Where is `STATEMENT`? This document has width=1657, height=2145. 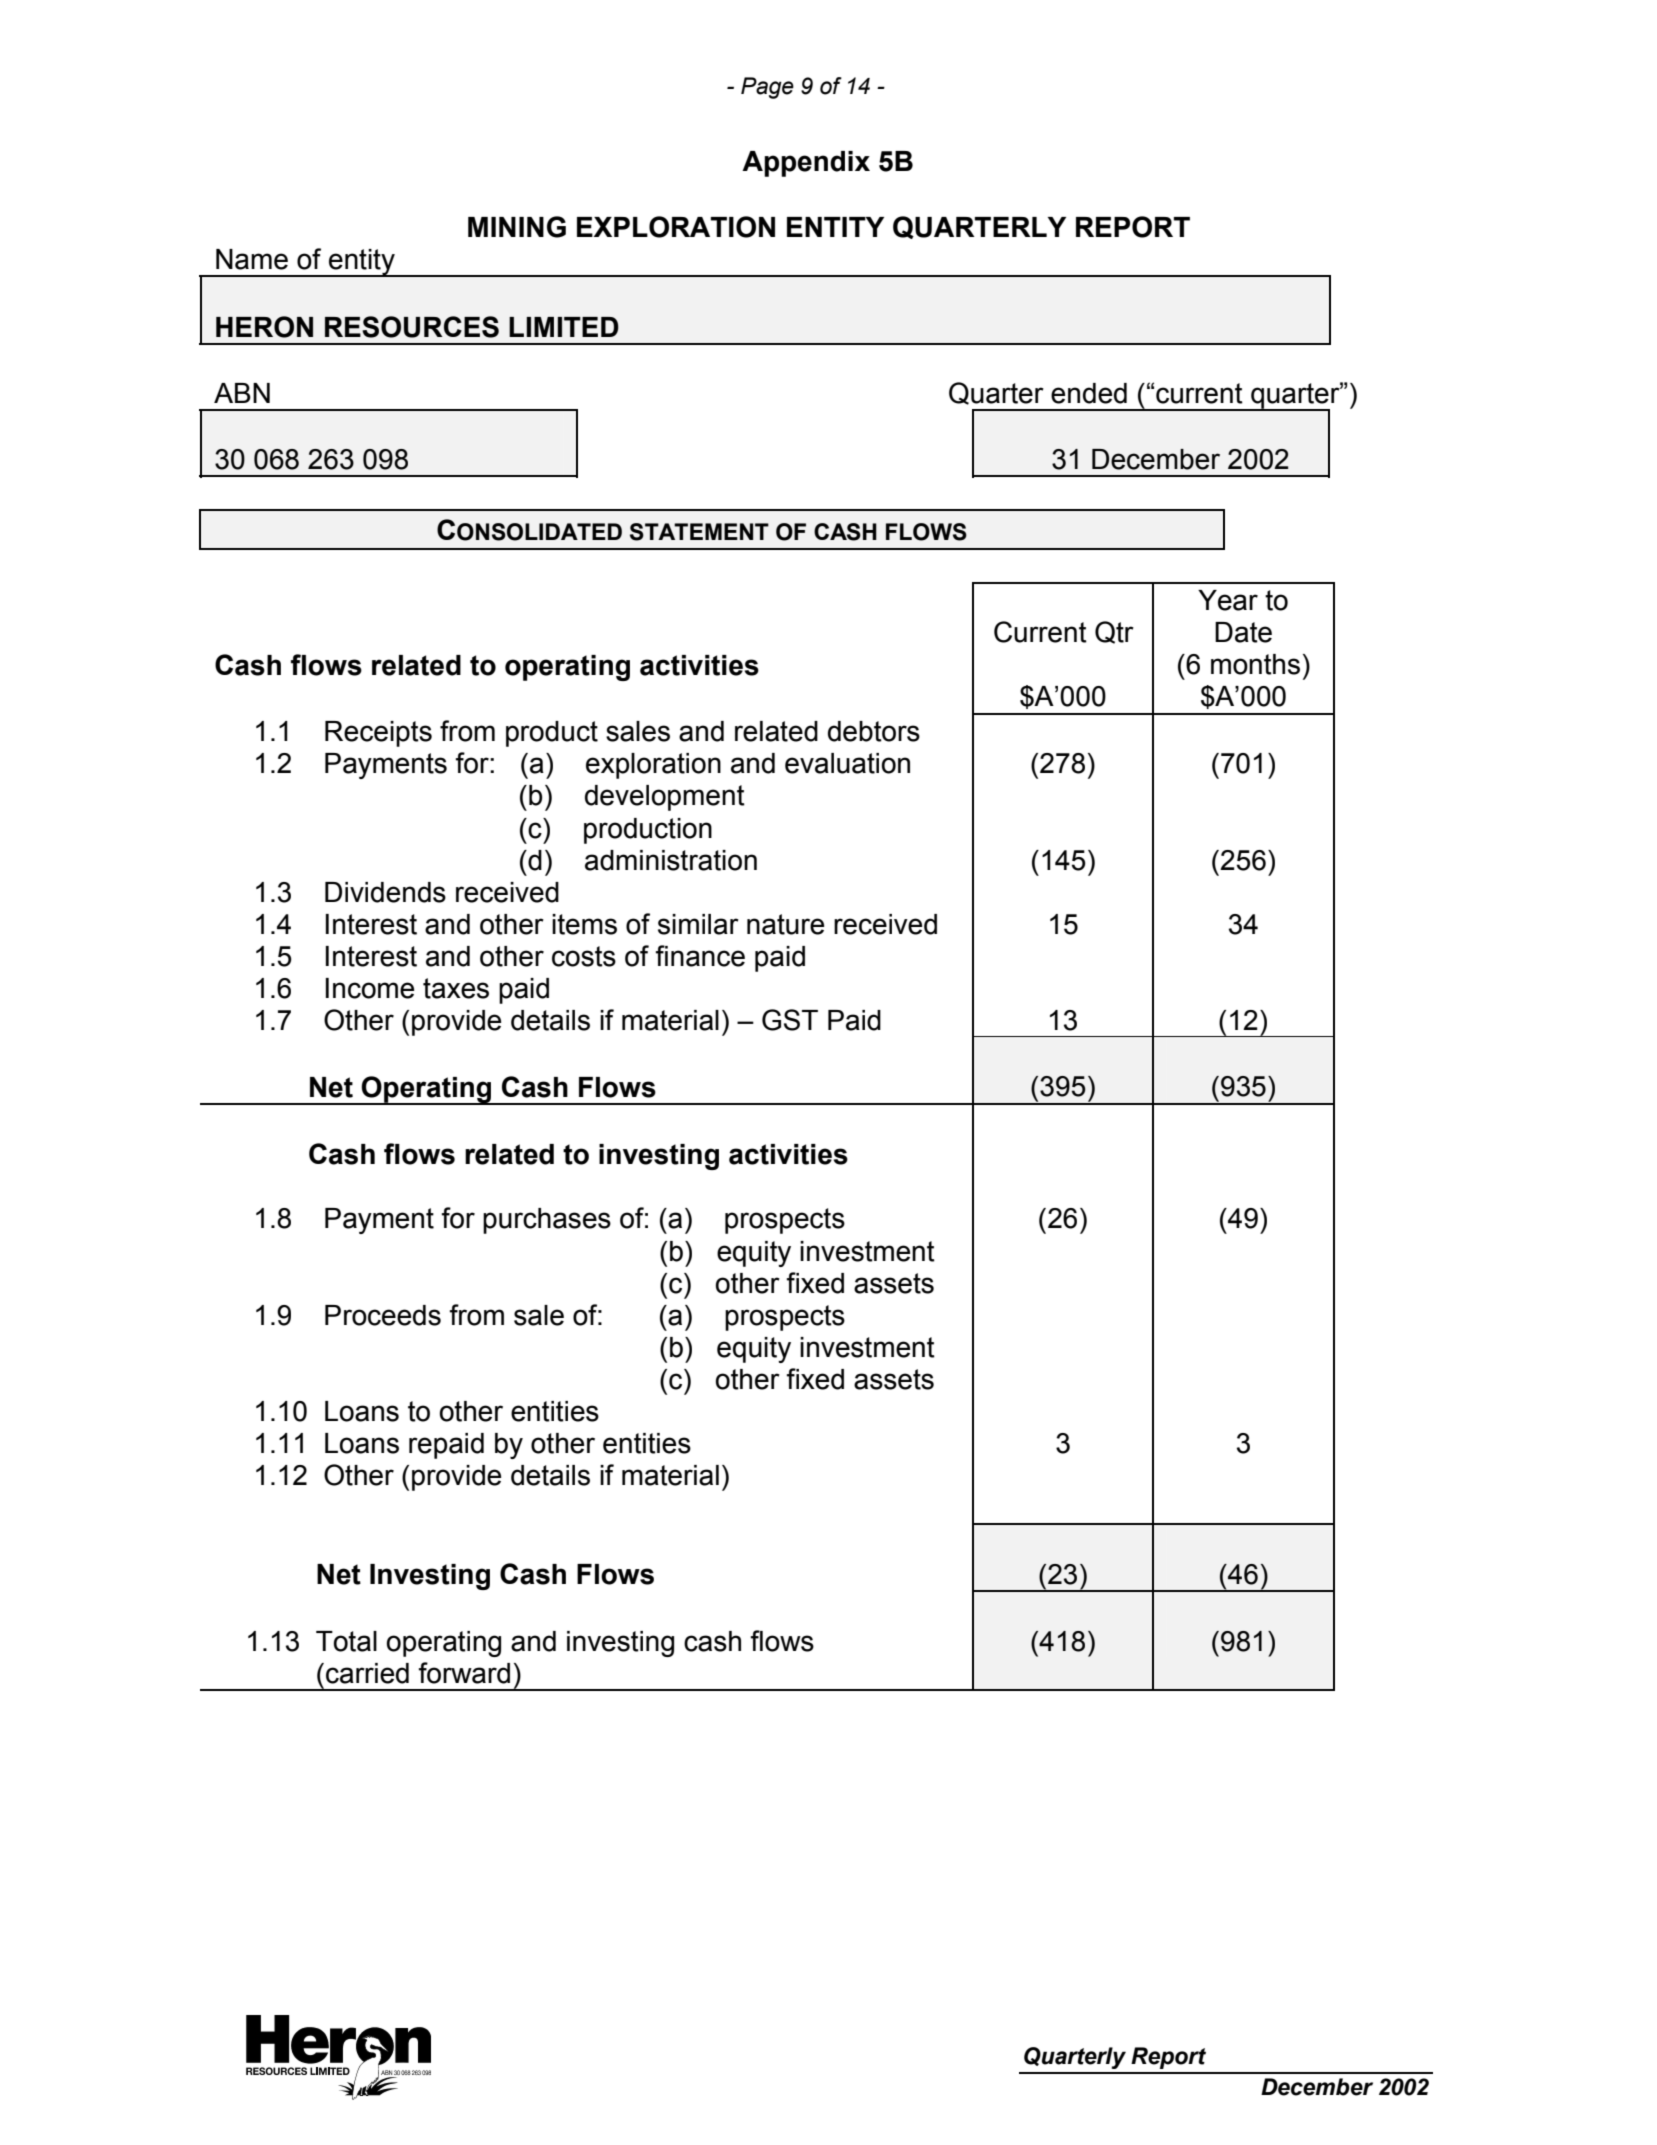 STATEMENT is located at coordinates (699, 532).
